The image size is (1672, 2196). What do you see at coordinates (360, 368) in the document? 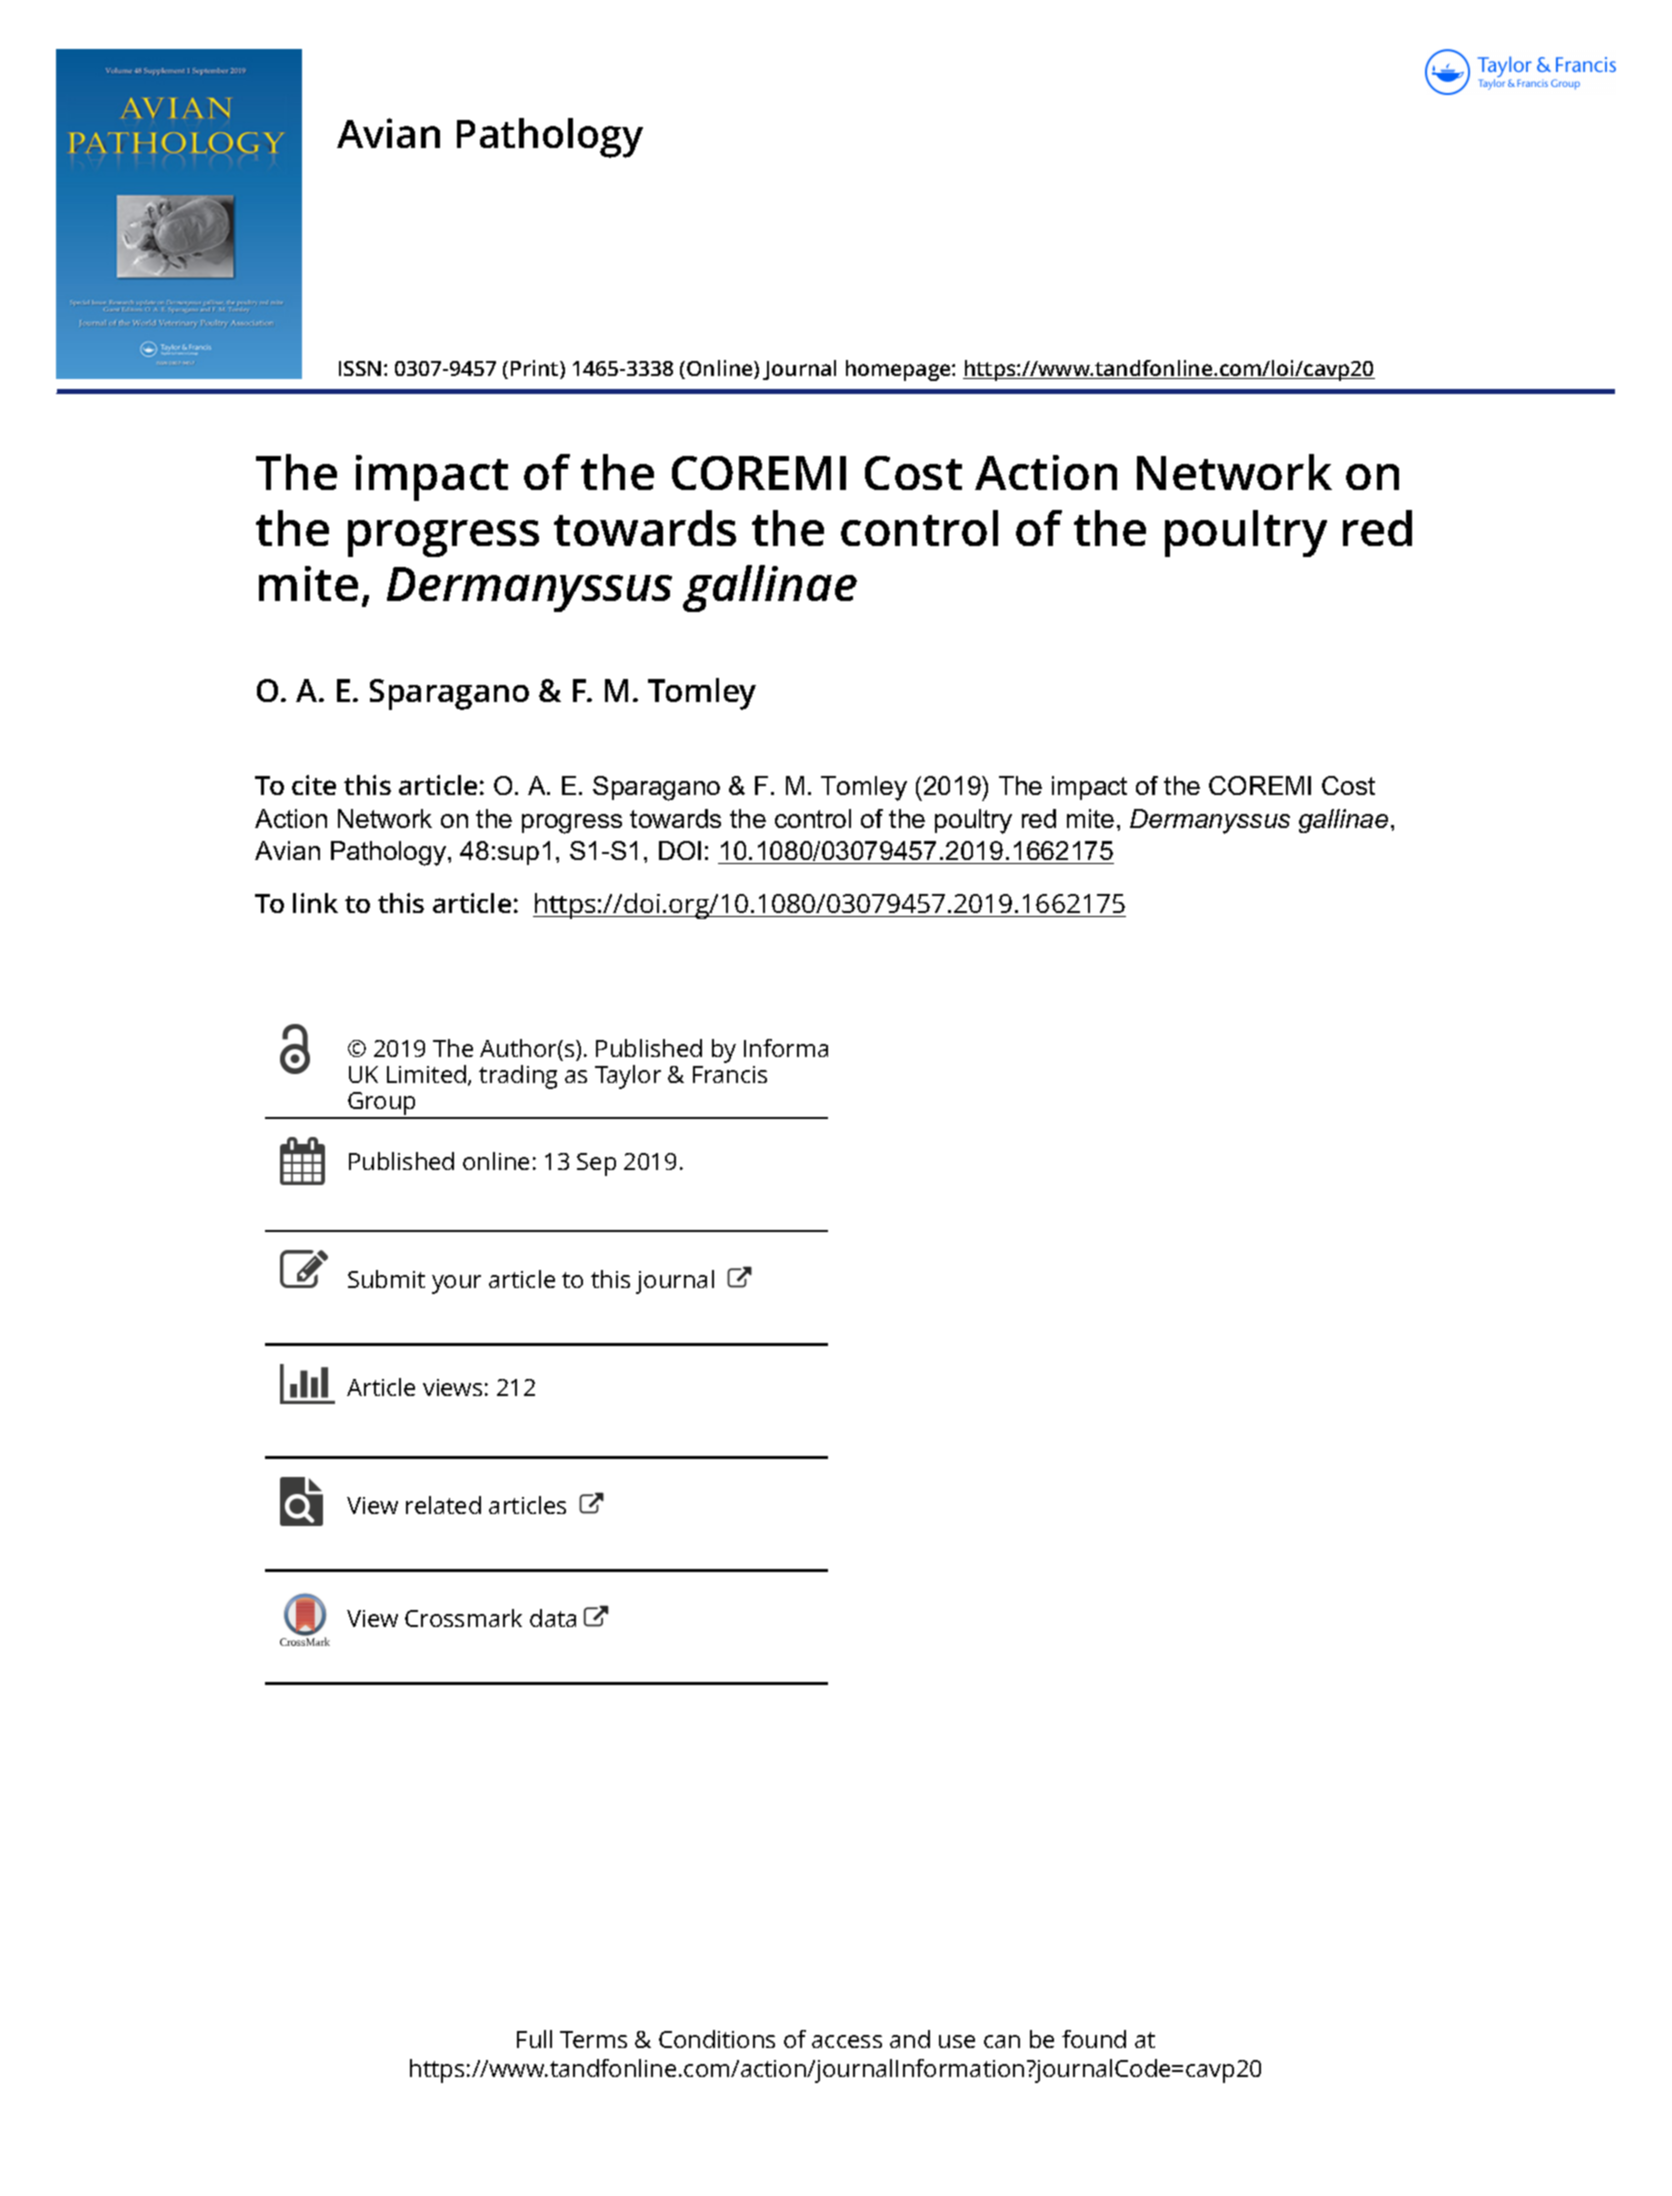
I see `ISSN` at bounding box center [360, 368].
